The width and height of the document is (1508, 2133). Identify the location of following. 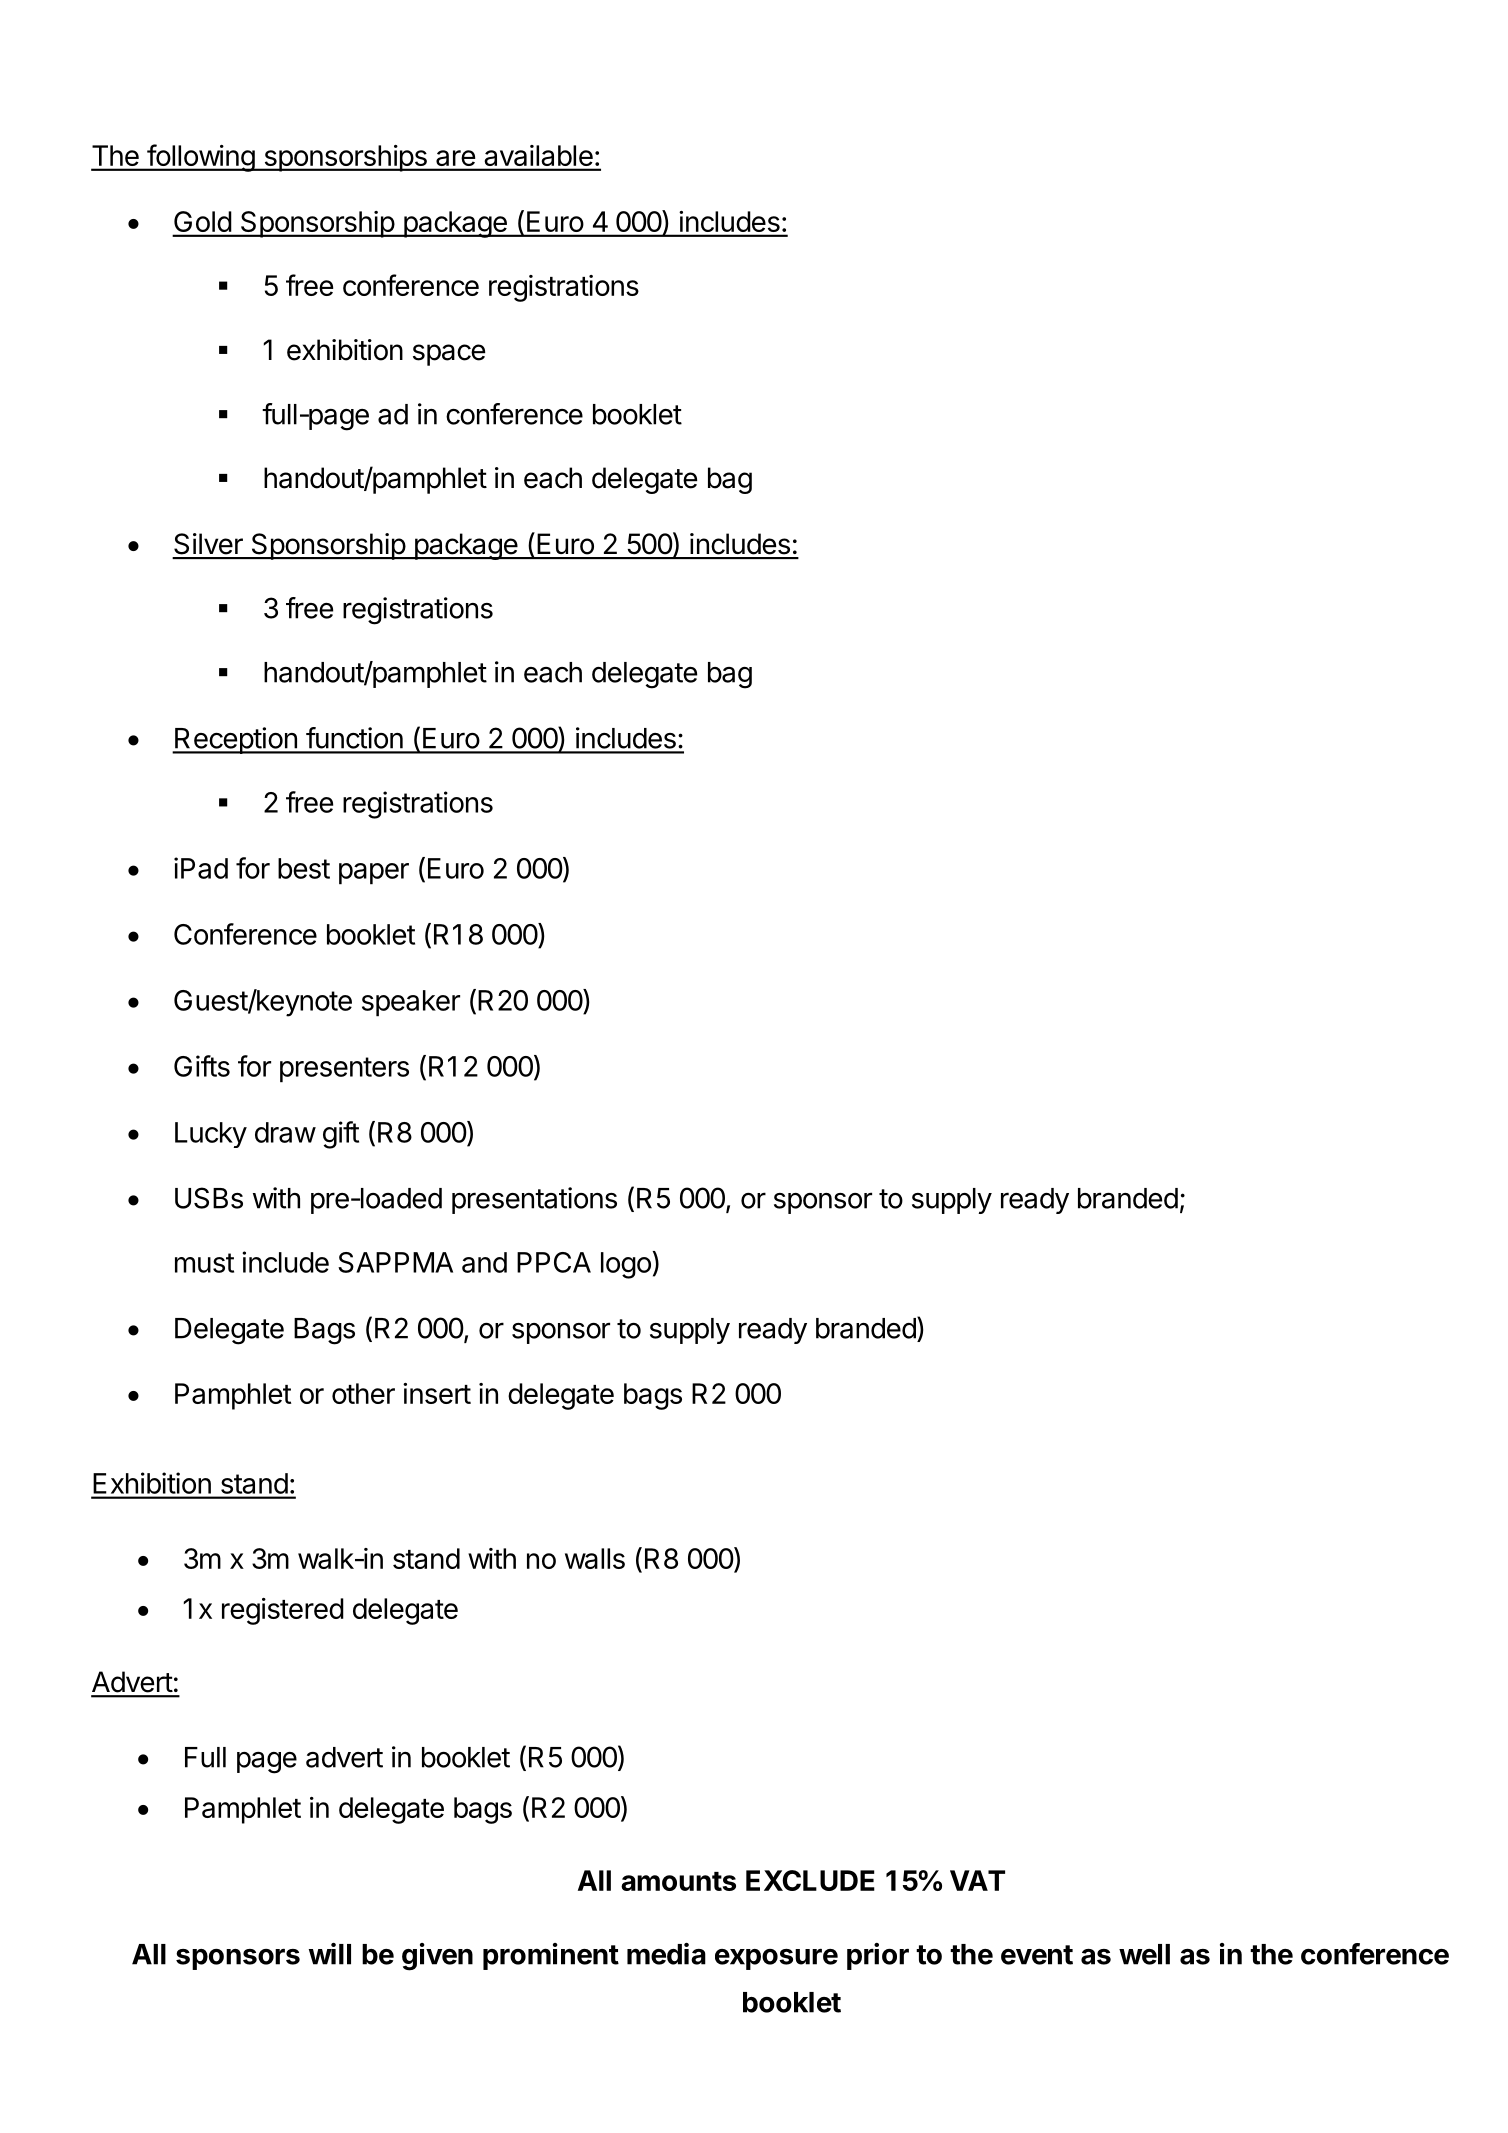
(200, 158).
